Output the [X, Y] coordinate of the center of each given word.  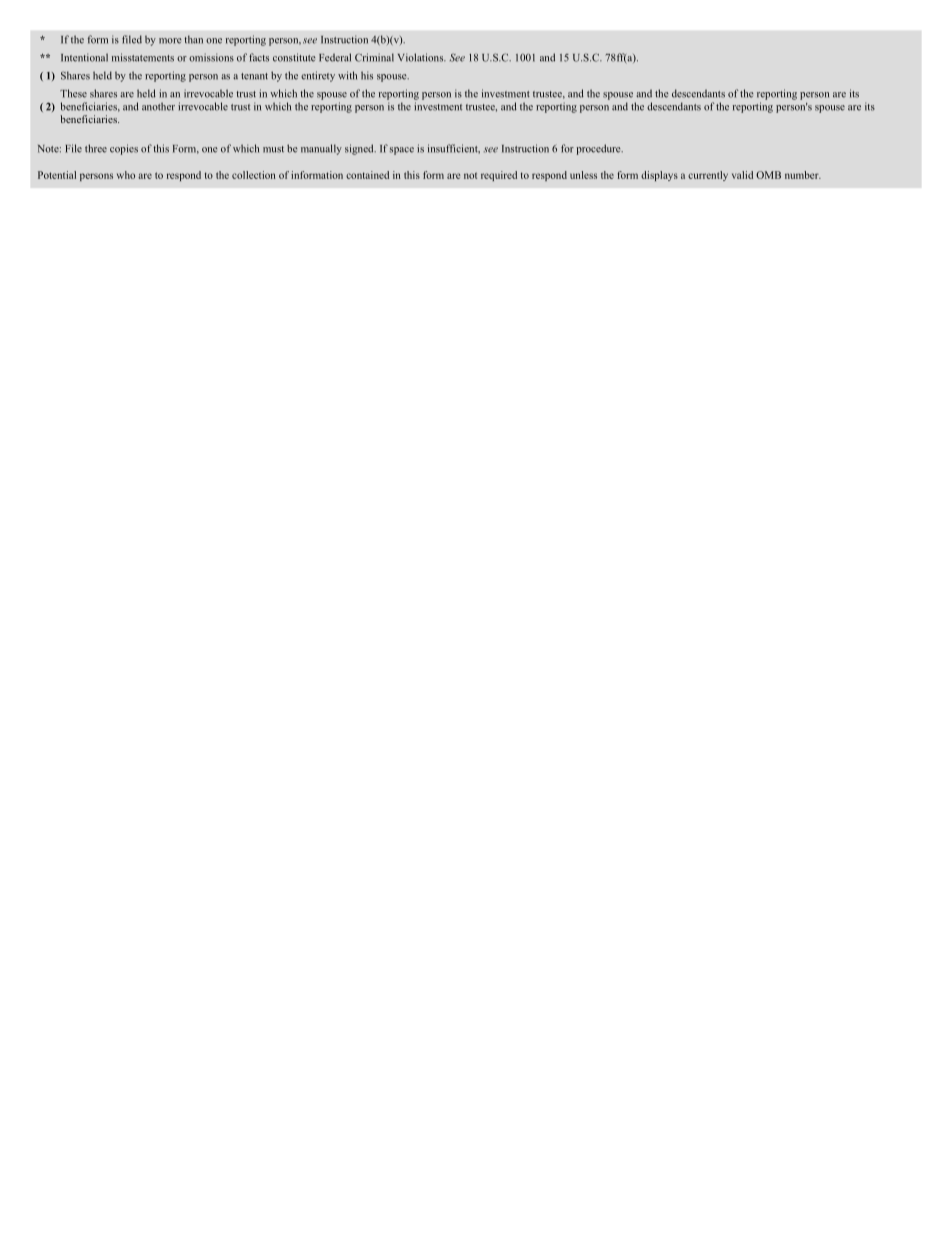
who [126, 175]
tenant [254, 76]
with [347, 75]
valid [742, 175]
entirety [318, 76]
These [73, 93]
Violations [422, 57]
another [158, 106]
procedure [599, 149]
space [402, 151]
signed [360, 149]
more [170, 41]
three [96, 148]
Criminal [374, 57]
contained [367, 175]
